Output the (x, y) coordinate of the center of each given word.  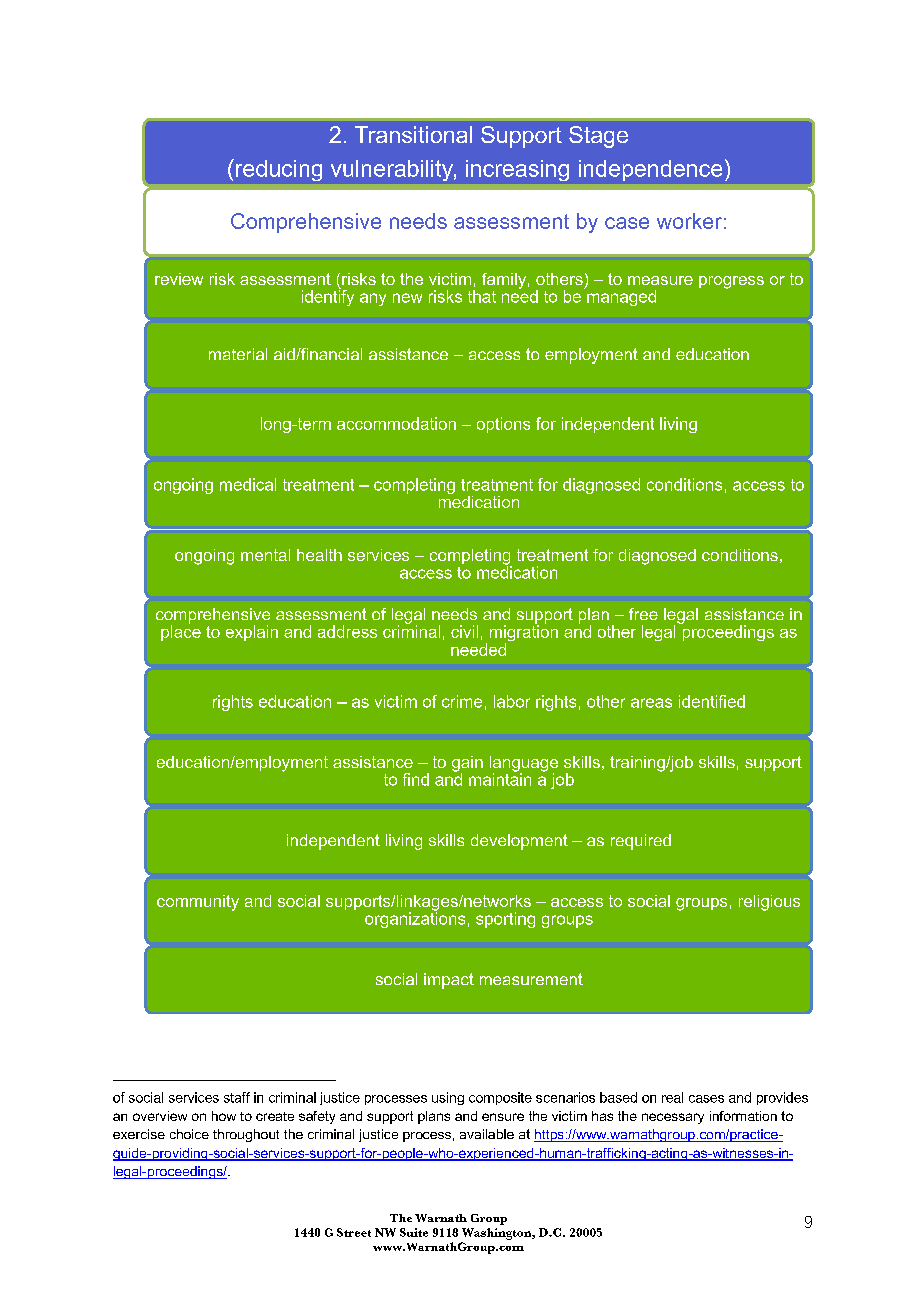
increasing (517, 170)
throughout (246, 1135)
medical (248, 484)
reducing (279, 170)
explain (252, 633)
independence (650, 170)
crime (462, 701)
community (198, 903)
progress (731, 282)
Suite (414, 1232)
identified (712, 701)
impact (449, 981)
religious (769, 903)
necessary (673, 1118)
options (503, 425)
